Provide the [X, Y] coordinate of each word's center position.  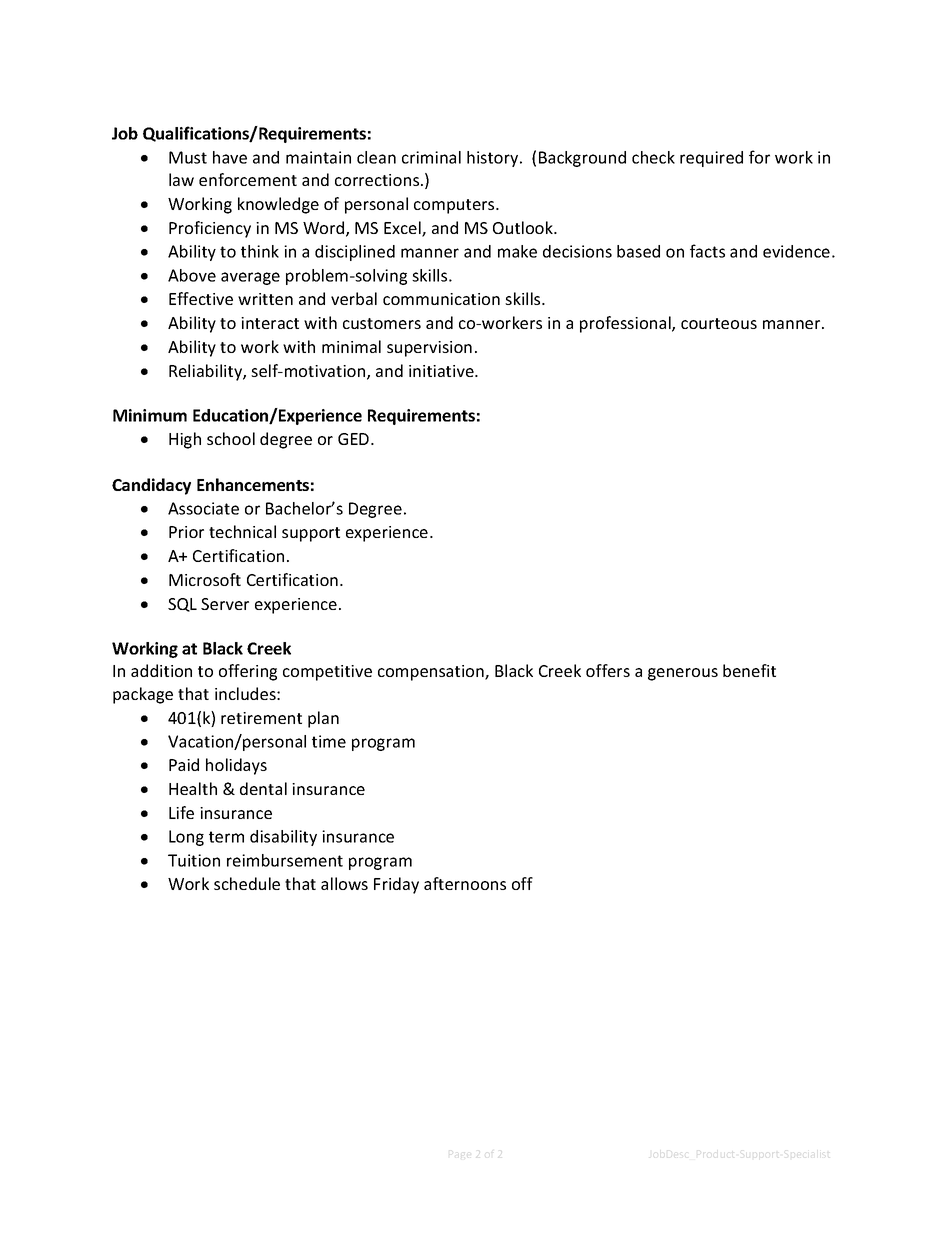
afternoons [465, 883]
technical [242, 531]
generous [683, 674]
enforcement [248, 179]
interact [270, 323]
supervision [429, 349]
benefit [749, 670]
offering [248, 672]
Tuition [194, 860]
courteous [719, 323]
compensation [432, 673]
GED [355, 439]
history [494, 159]
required [711, 159]
